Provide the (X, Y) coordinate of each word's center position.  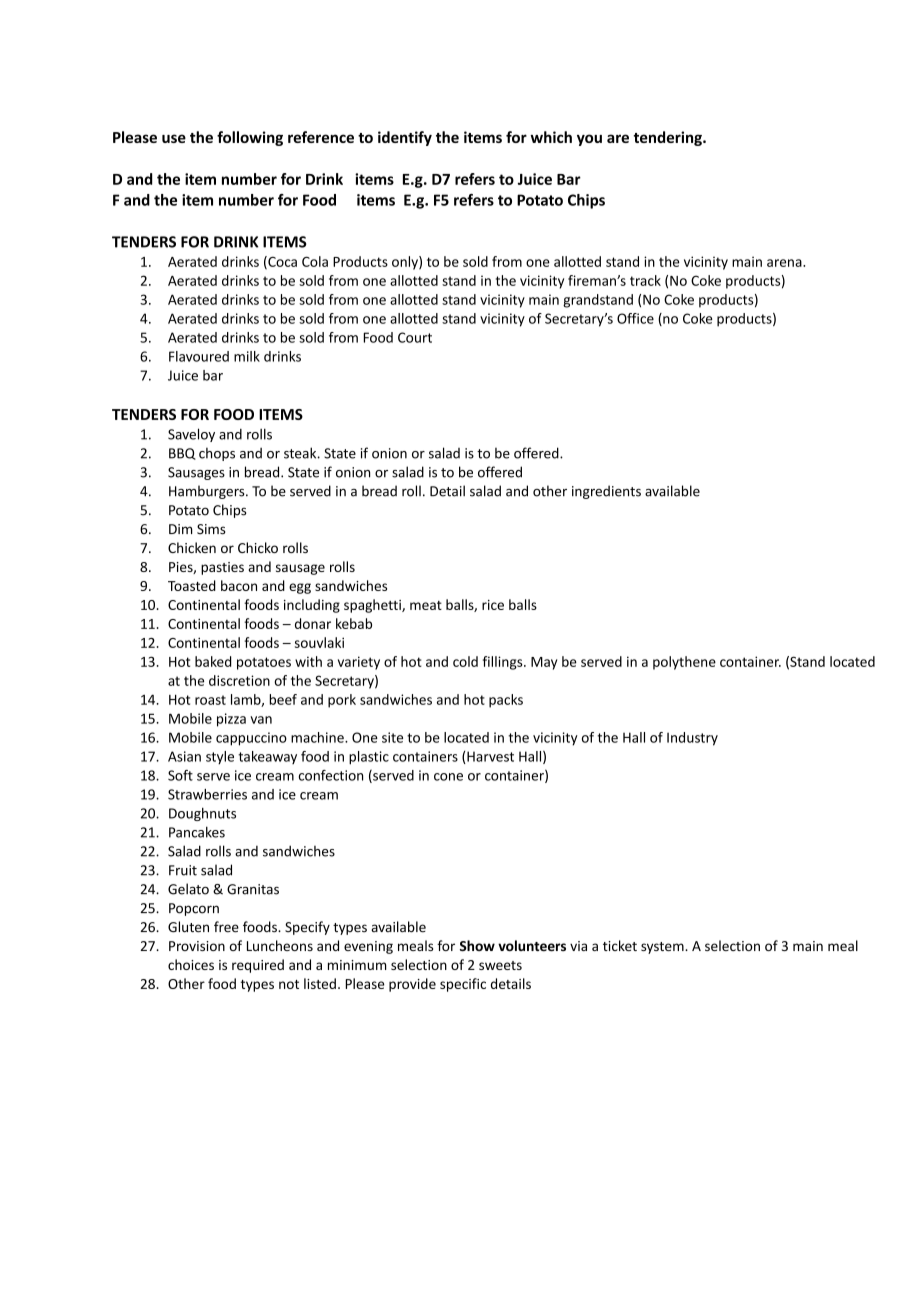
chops (217, 454)
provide (412, 985)
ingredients (606, 492)
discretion (239, 680)
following (250, 138)
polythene (684, 663)
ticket (620, 945)
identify (405, 138)
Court (415, 337)
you (589, 140)
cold (465, 661)
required (258, 966)
